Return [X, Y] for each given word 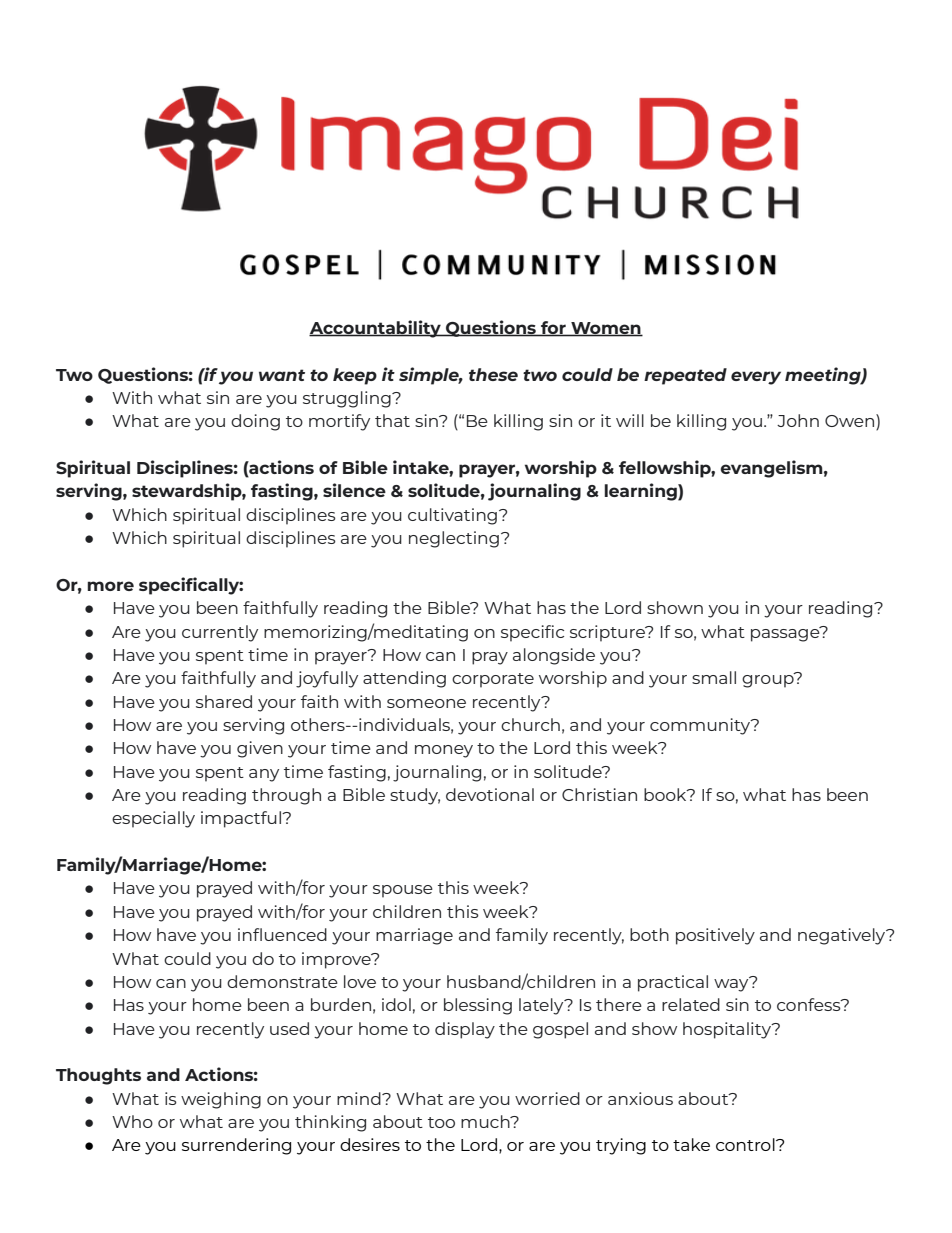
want [282, 375]
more [110, 586]
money [444, 751]
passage [786, 634]
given [260, 749]
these [493, 374]
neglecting [454, 539]
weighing [221, 1100]
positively [715, 936]
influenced [282, 934]
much [486, 1121]
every [756, 378]
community [701, 726]
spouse [403, 891]
